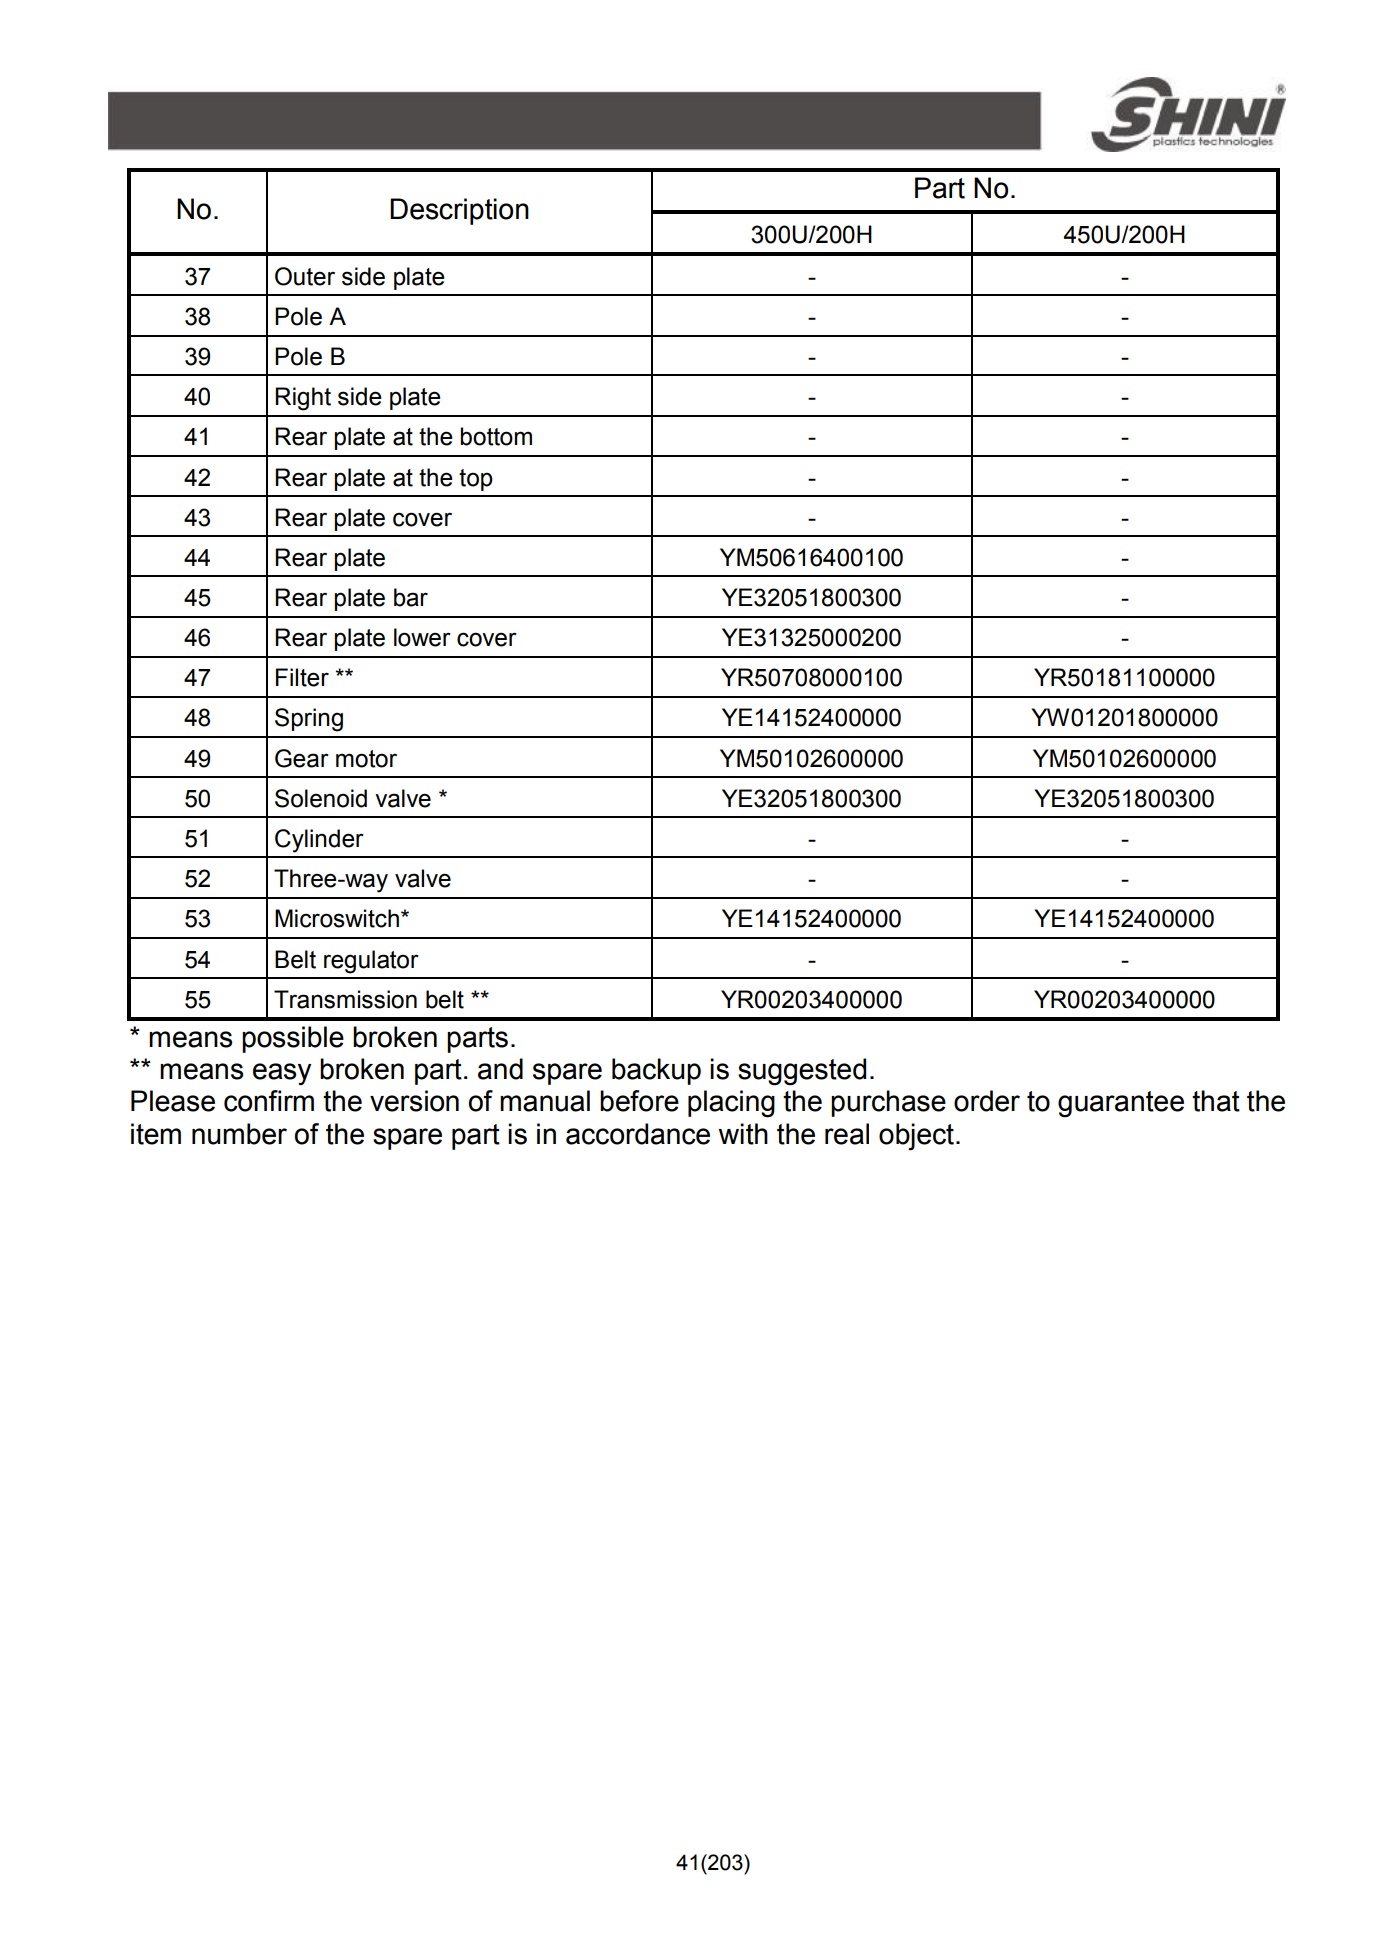 The height and width of the document is (1958, 1386). Describe the element at coordinates (731, 1104) in the document. I see `placing` at that location.
